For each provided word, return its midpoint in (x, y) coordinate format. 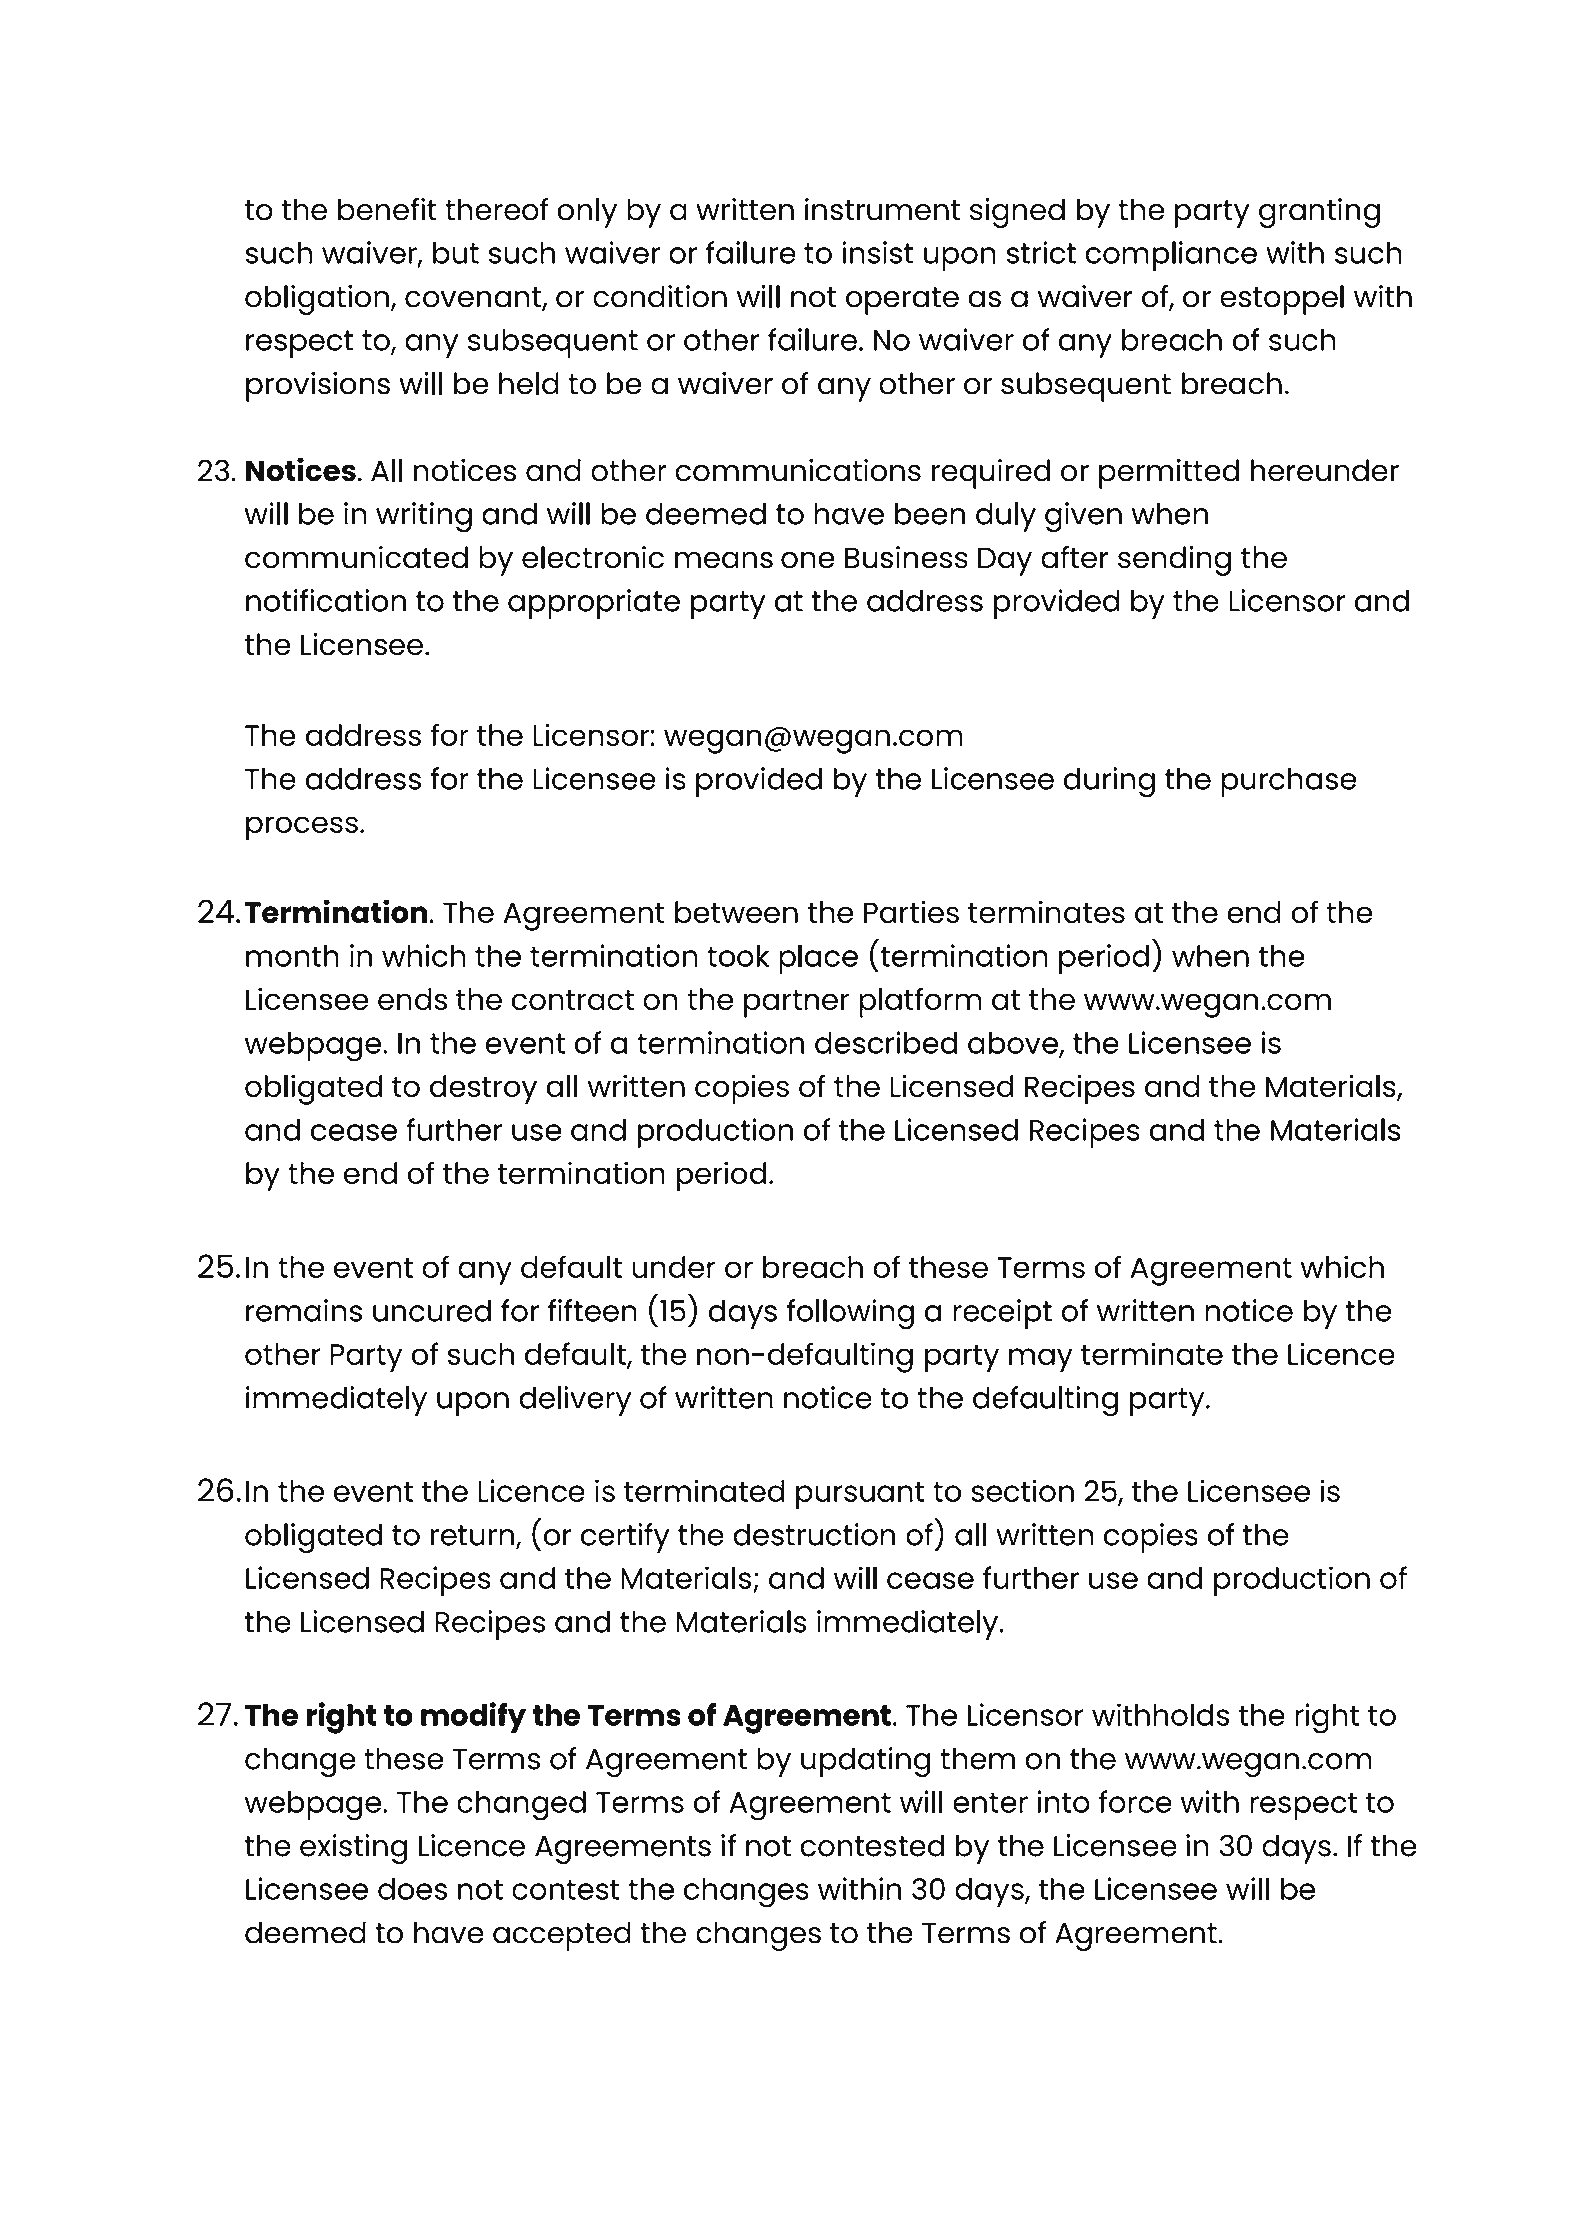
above (1014, 1044)
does (412, 1889)
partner (796, 1004)
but (456, 253)
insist (878, 252)
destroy (483, 1090)
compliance (1171, 256)
